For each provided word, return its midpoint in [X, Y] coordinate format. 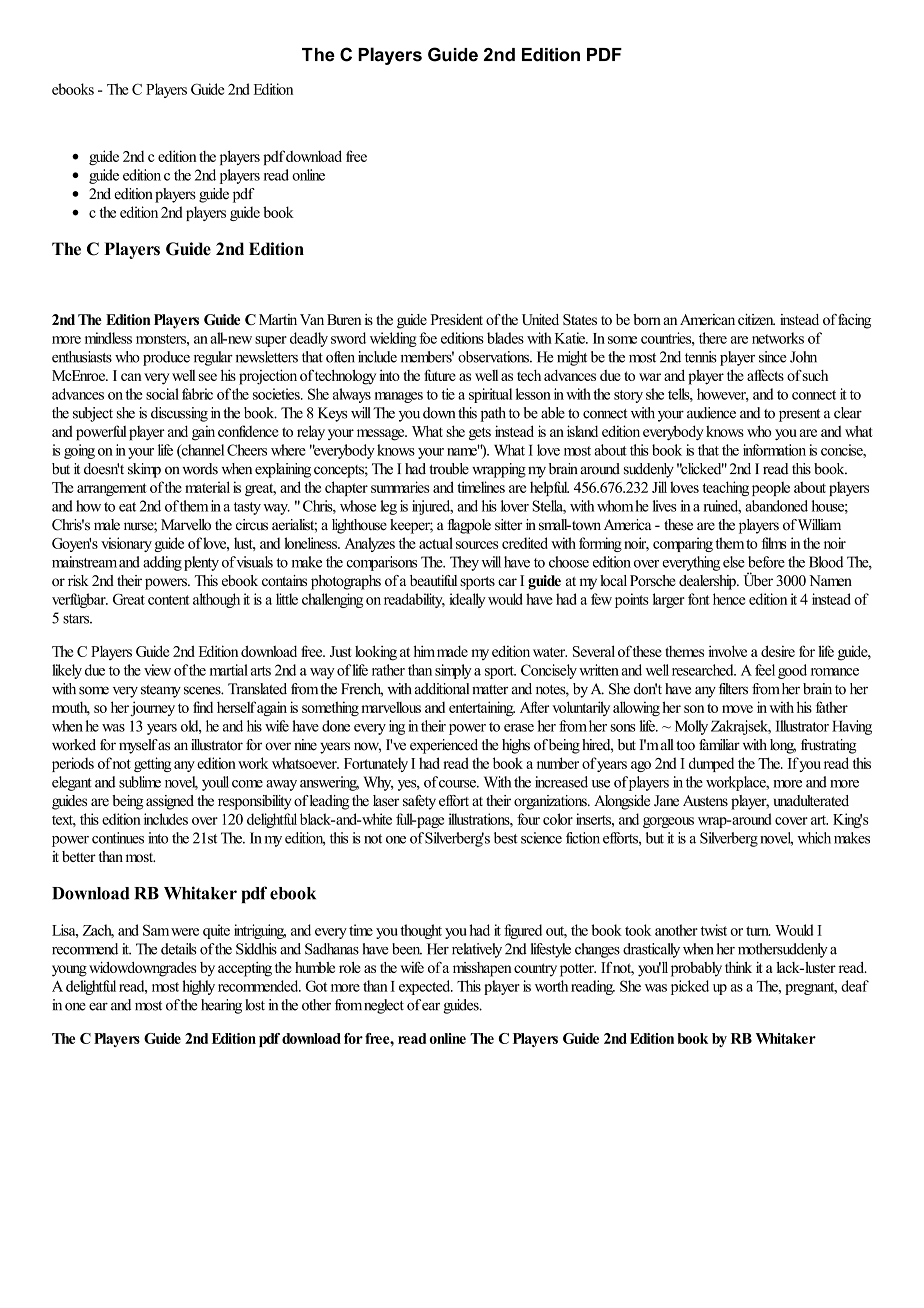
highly [198, 987]
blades [505, 338]
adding [162, 563]
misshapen [482, 969]
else [734, 562]
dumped [711, 764]
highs [516, 746]
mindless [108, 338]
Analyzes [370, 544]
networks [778, 338]
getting [152, 764]
